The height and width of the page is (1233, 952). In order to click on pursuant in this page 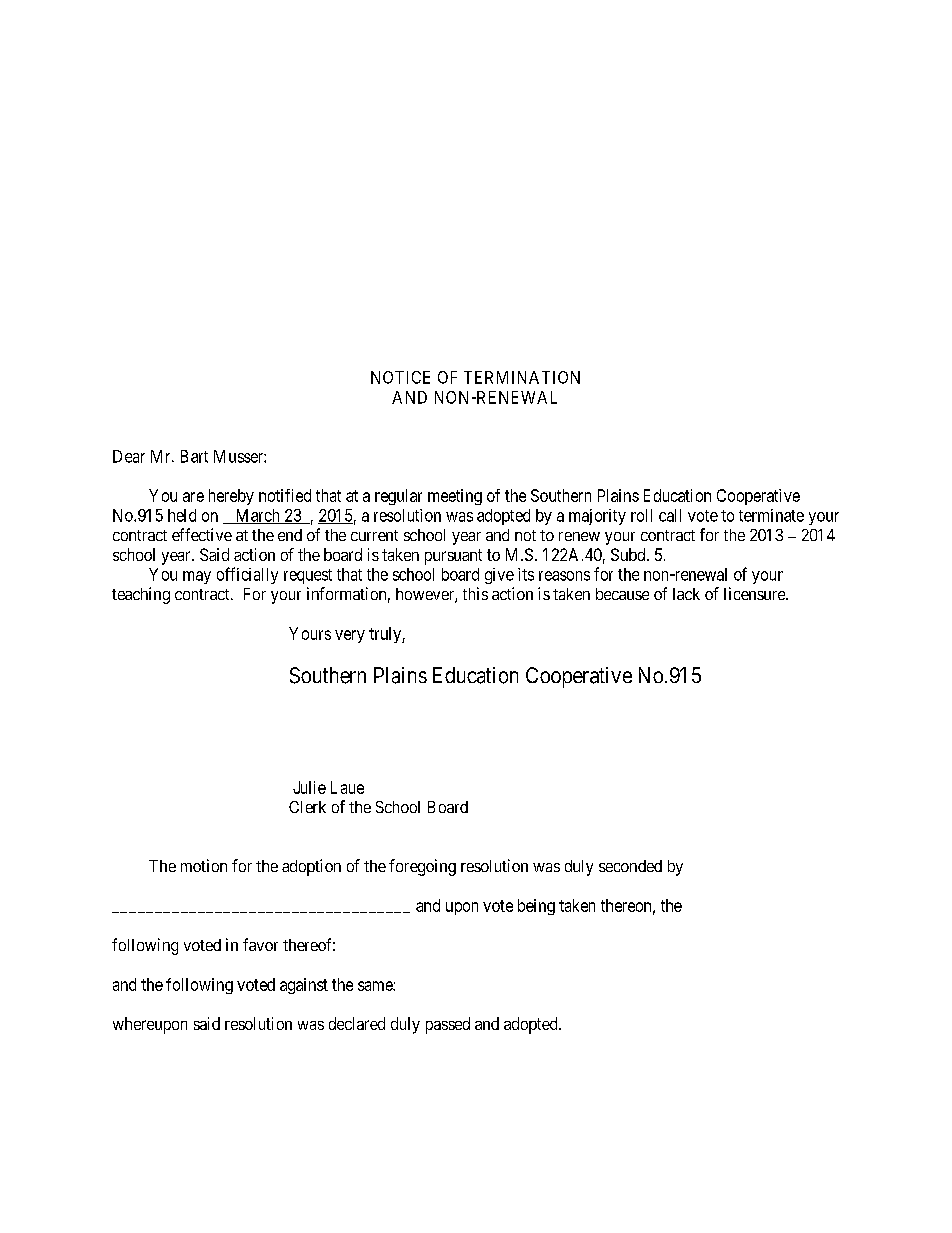, I will do `click(453, 557)`.
